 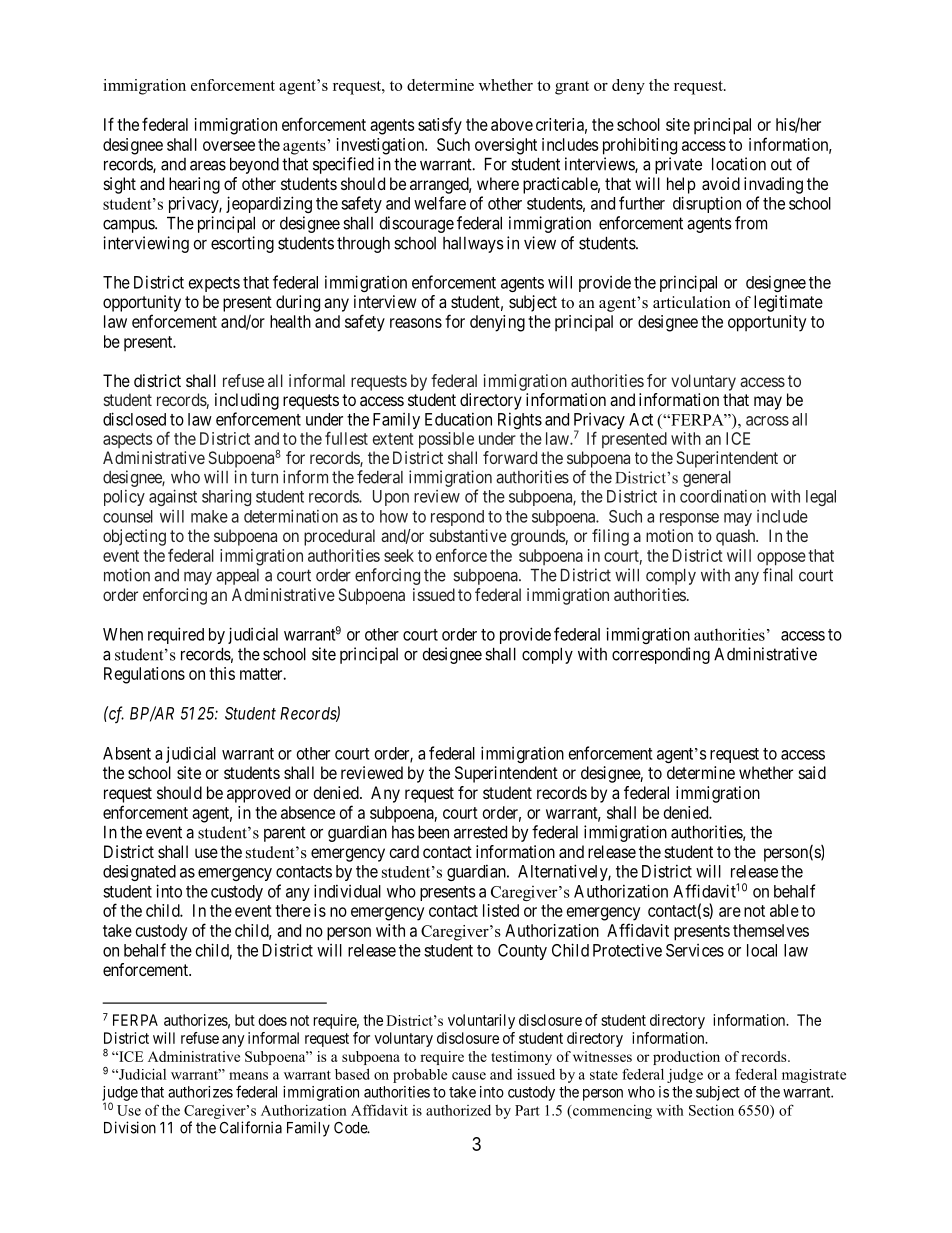 What do you see at coordinates (480, 832) in the image?
I see `arrested` at bounding box center [480, 832].
